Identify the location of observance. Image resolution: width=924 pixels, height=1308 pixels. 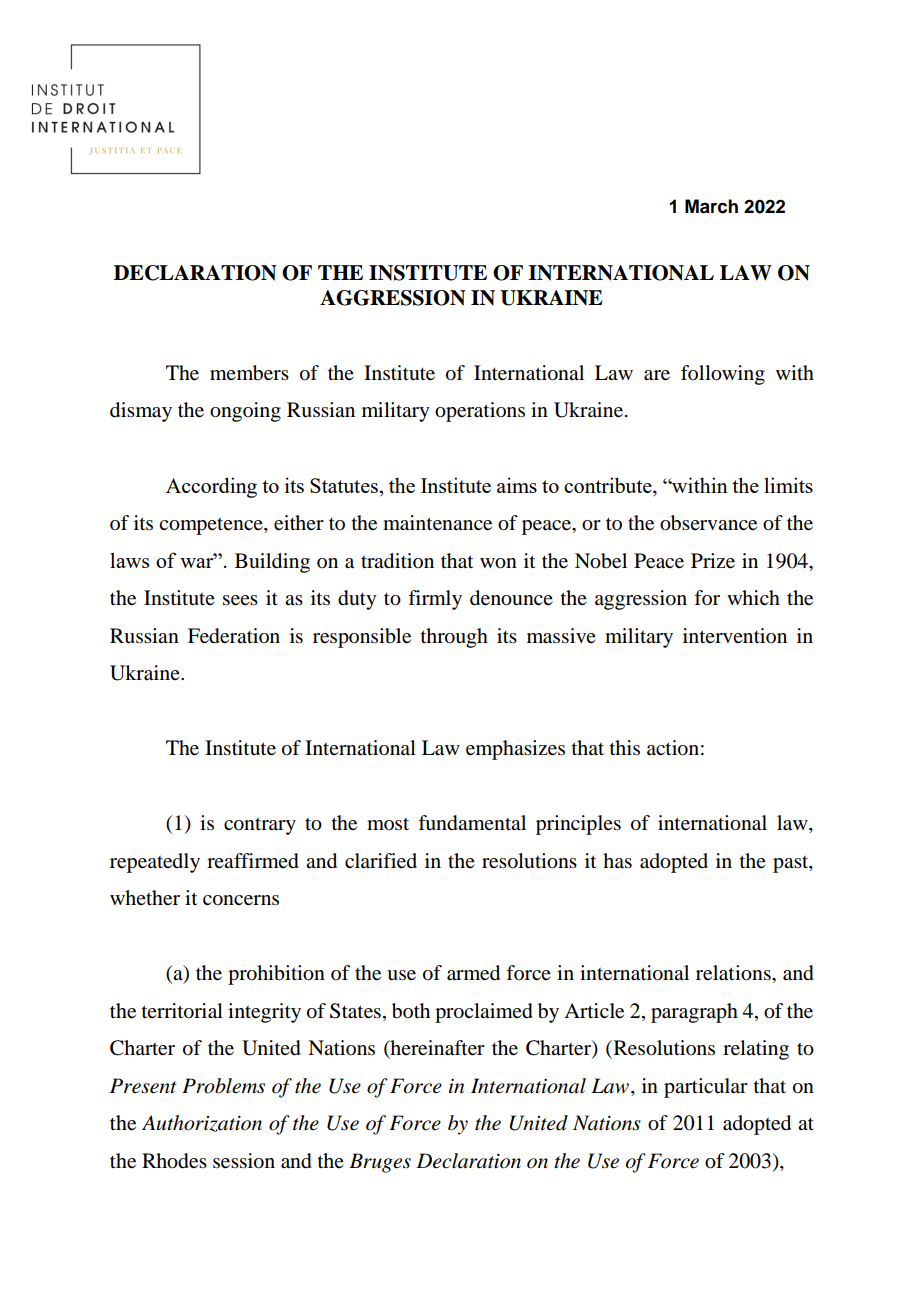
(708, 523).
